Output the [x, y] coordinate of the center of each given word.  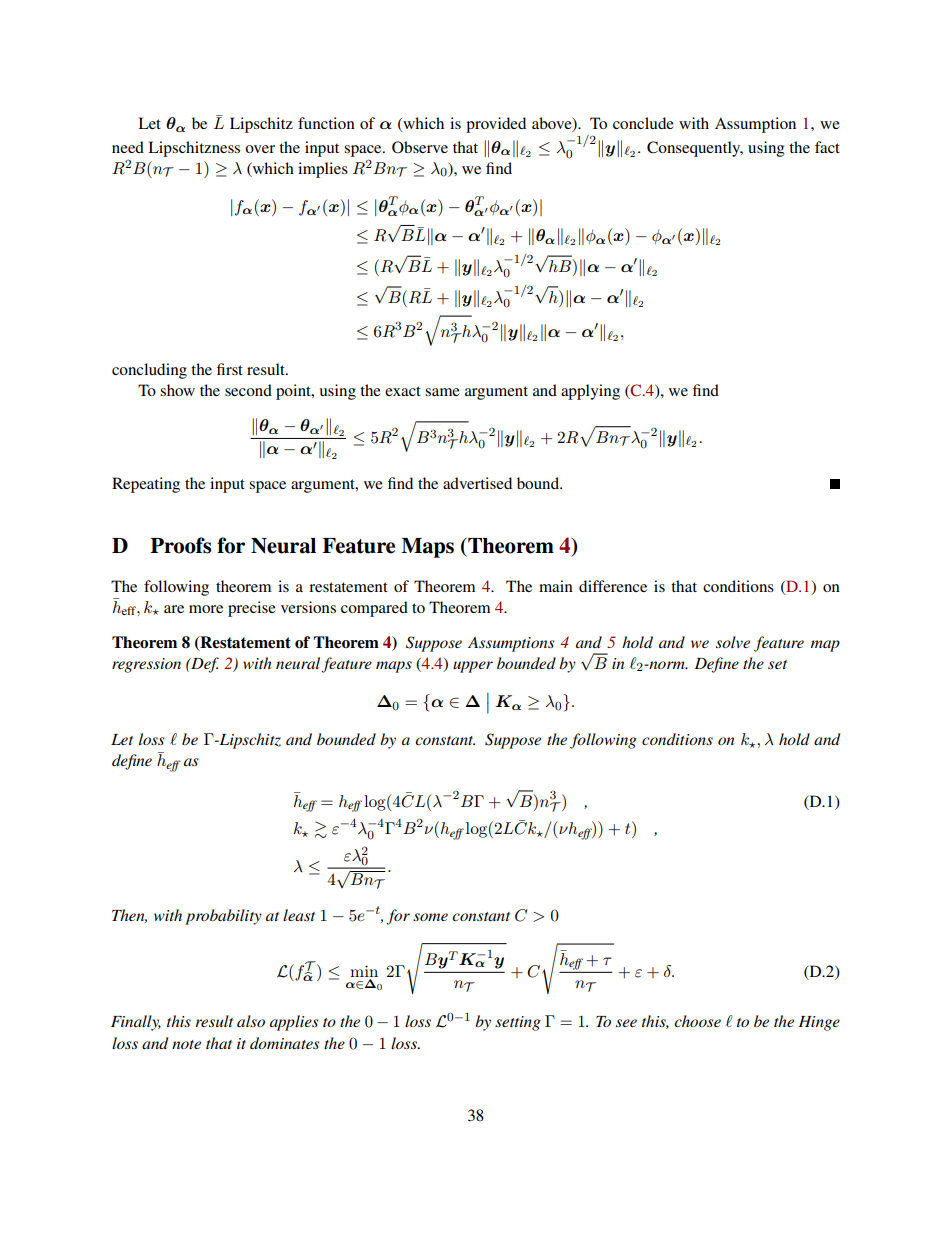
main [556, 586]
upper [473, 667]
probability [223, 917]
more [206, 609]
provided [496, 125]
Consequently [695, 149]
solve [733, 642]
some [430, 917]
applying [590, 392]
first [230, 369]
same [442, 392]
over [260, 149]
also [251, 1021]
